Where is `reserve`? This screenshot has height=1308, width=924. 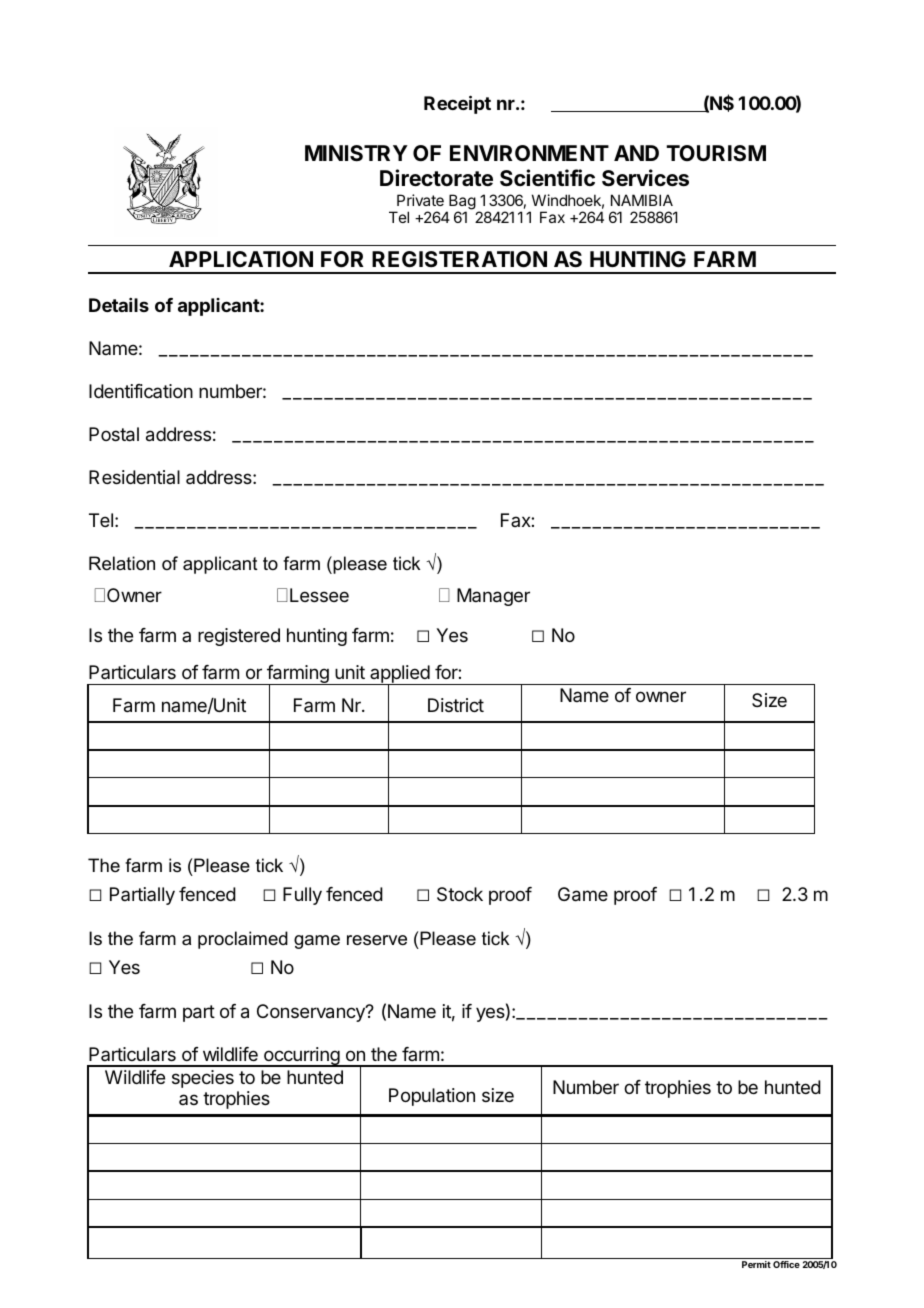
reserve is located at coordinates (377, 940).
